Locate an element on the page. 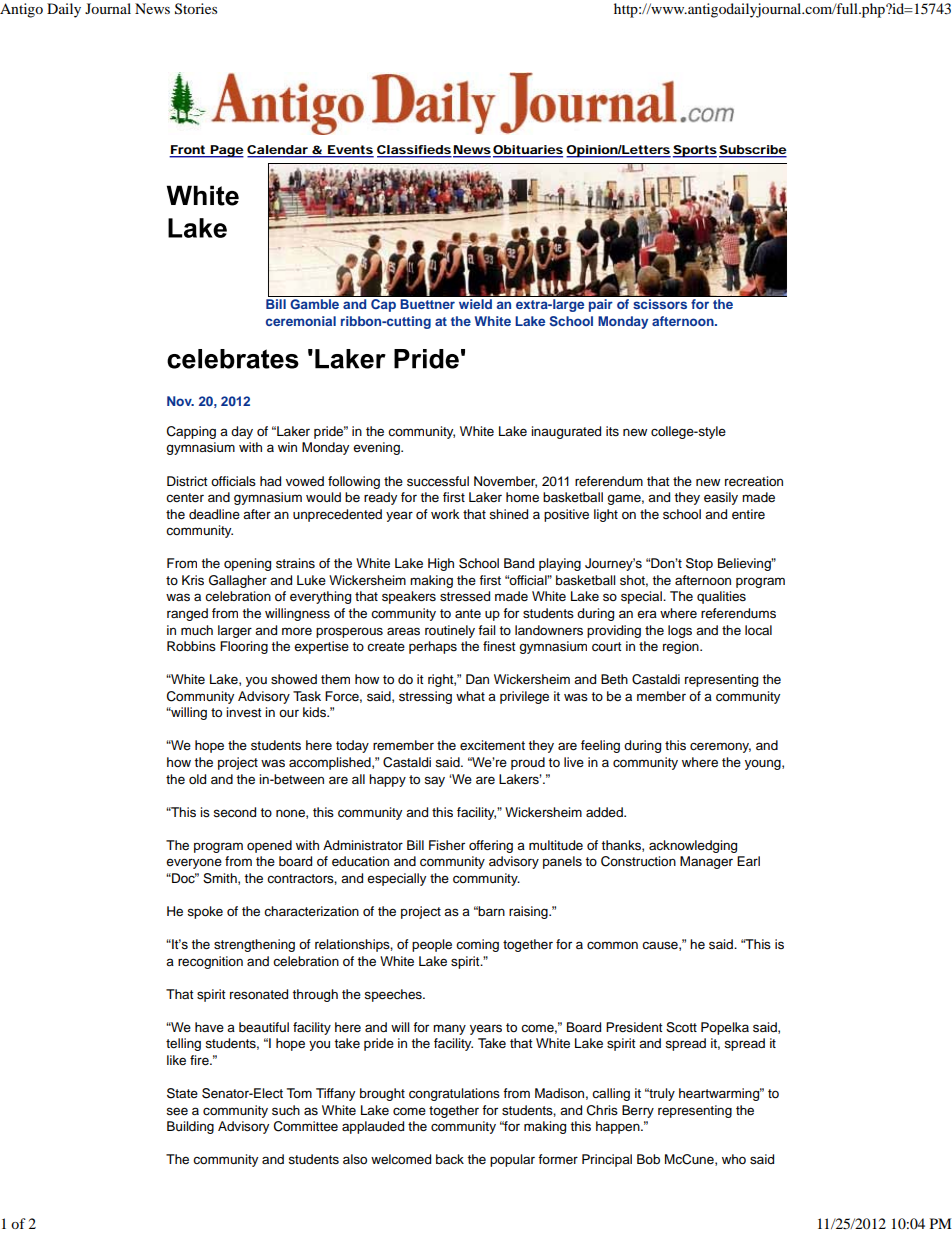 The image size is (952, 1233). acknowledging is located at coordinates (693, 846).
